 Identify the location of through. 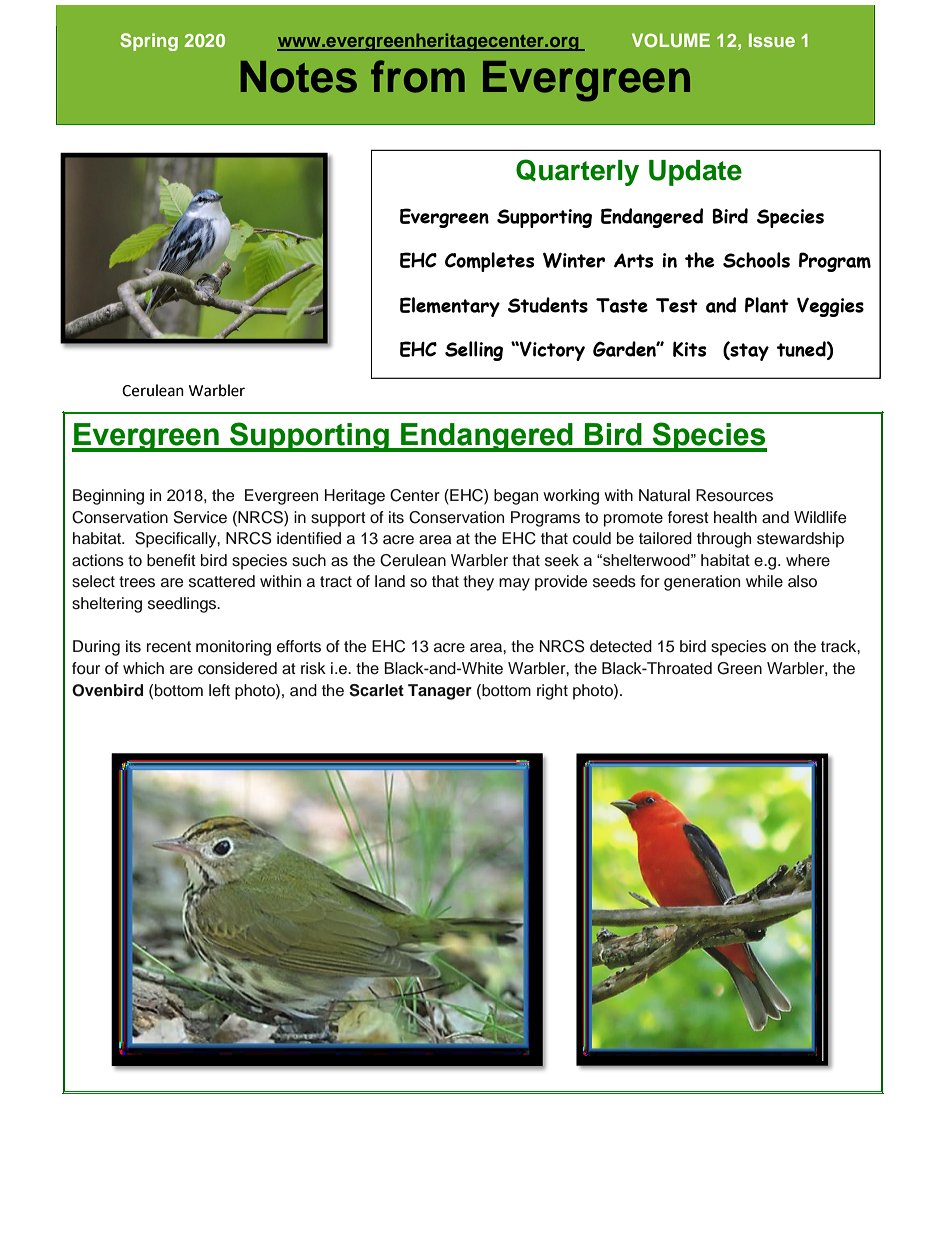
(724, 540).
